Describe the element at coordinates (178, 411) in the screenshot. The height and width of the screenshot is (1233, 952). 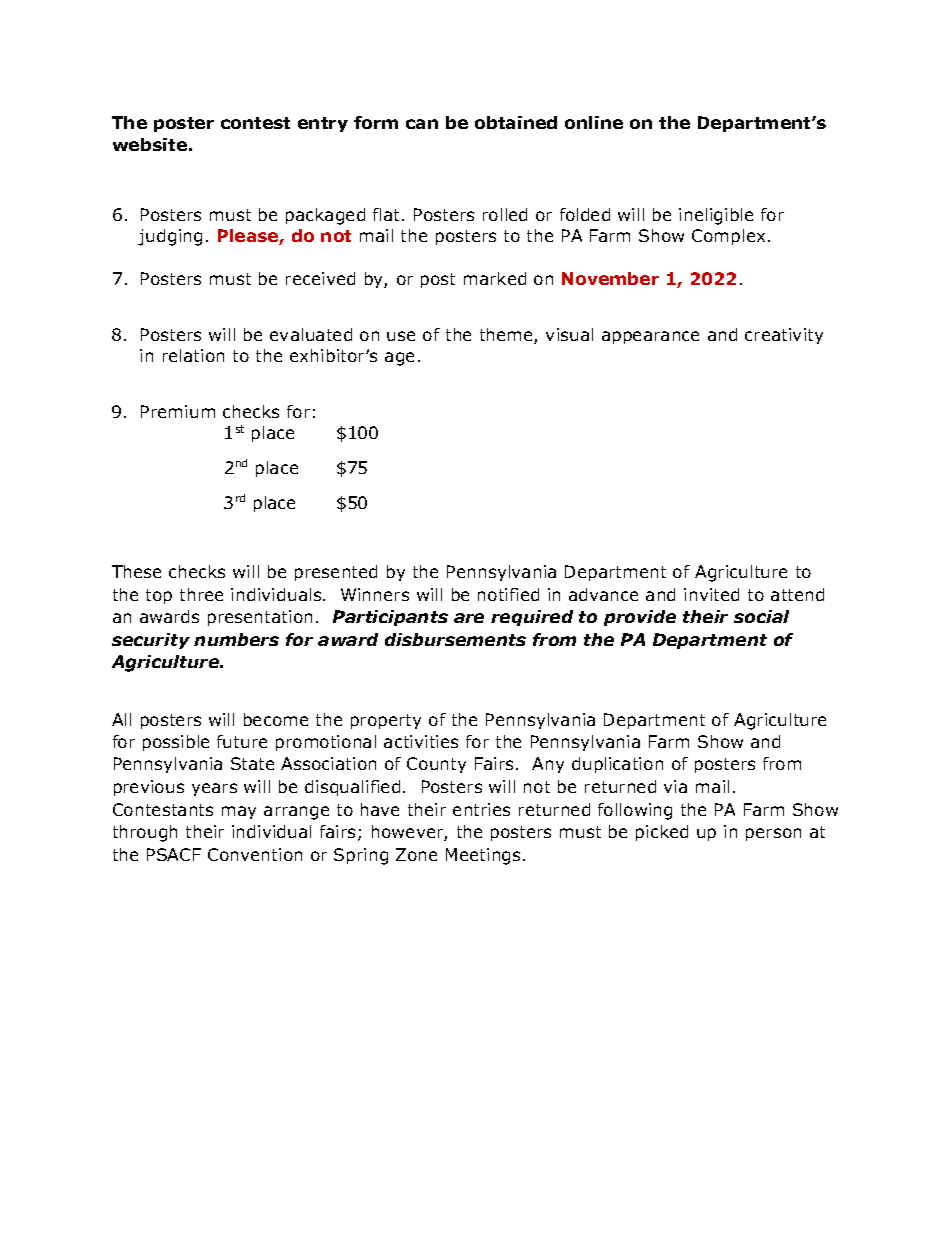
I see `Premium` at that location.
